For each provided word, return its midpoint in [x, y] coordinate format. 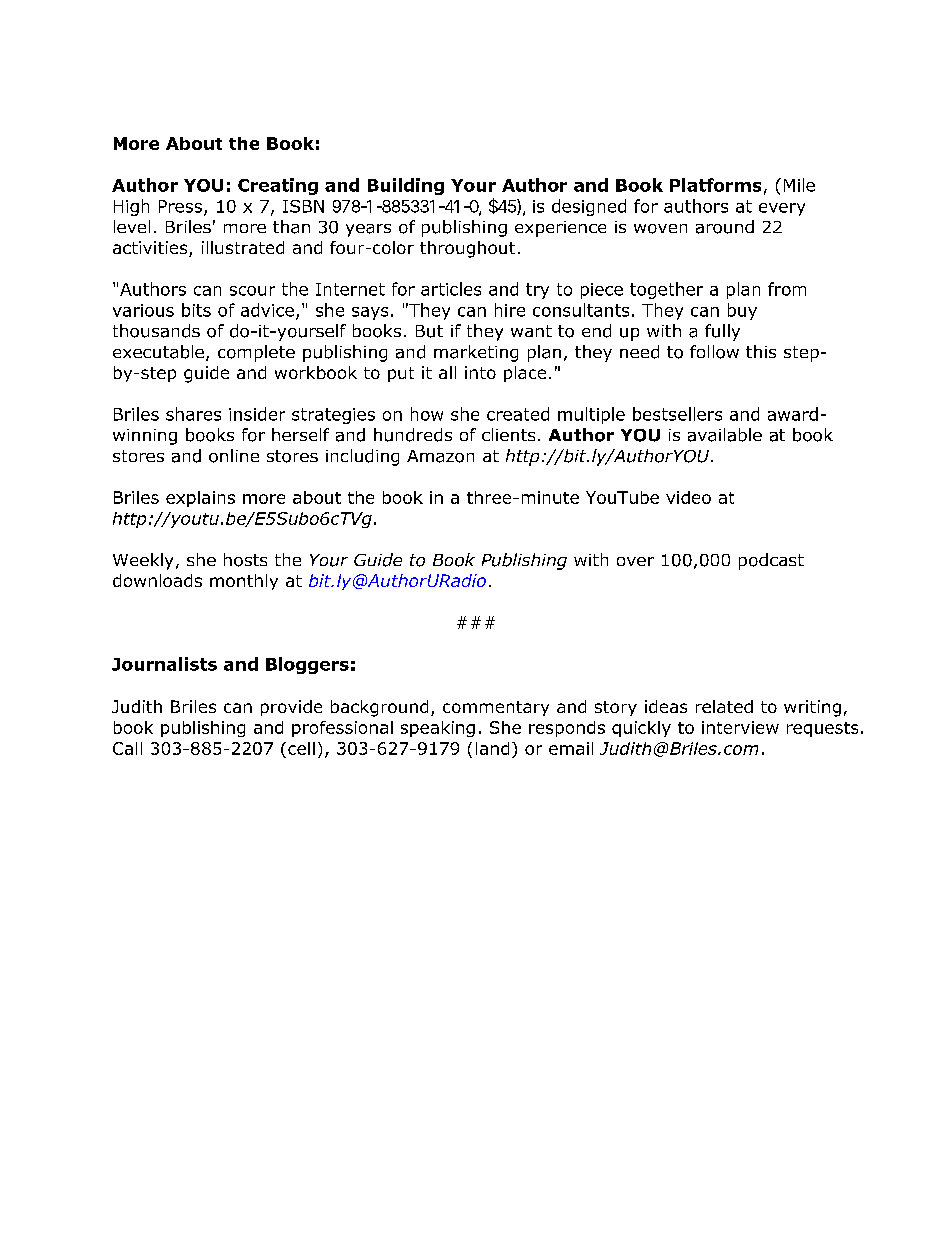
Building [406, 186]
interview [740, 727]
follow [714, 352]
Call [127, 748]
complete [256, 353]
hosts [245, 560]
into [480, 372]
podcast [771, 561]
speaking [438, 729]
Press [180, 206]
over [635, 561]
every [782, 209]
